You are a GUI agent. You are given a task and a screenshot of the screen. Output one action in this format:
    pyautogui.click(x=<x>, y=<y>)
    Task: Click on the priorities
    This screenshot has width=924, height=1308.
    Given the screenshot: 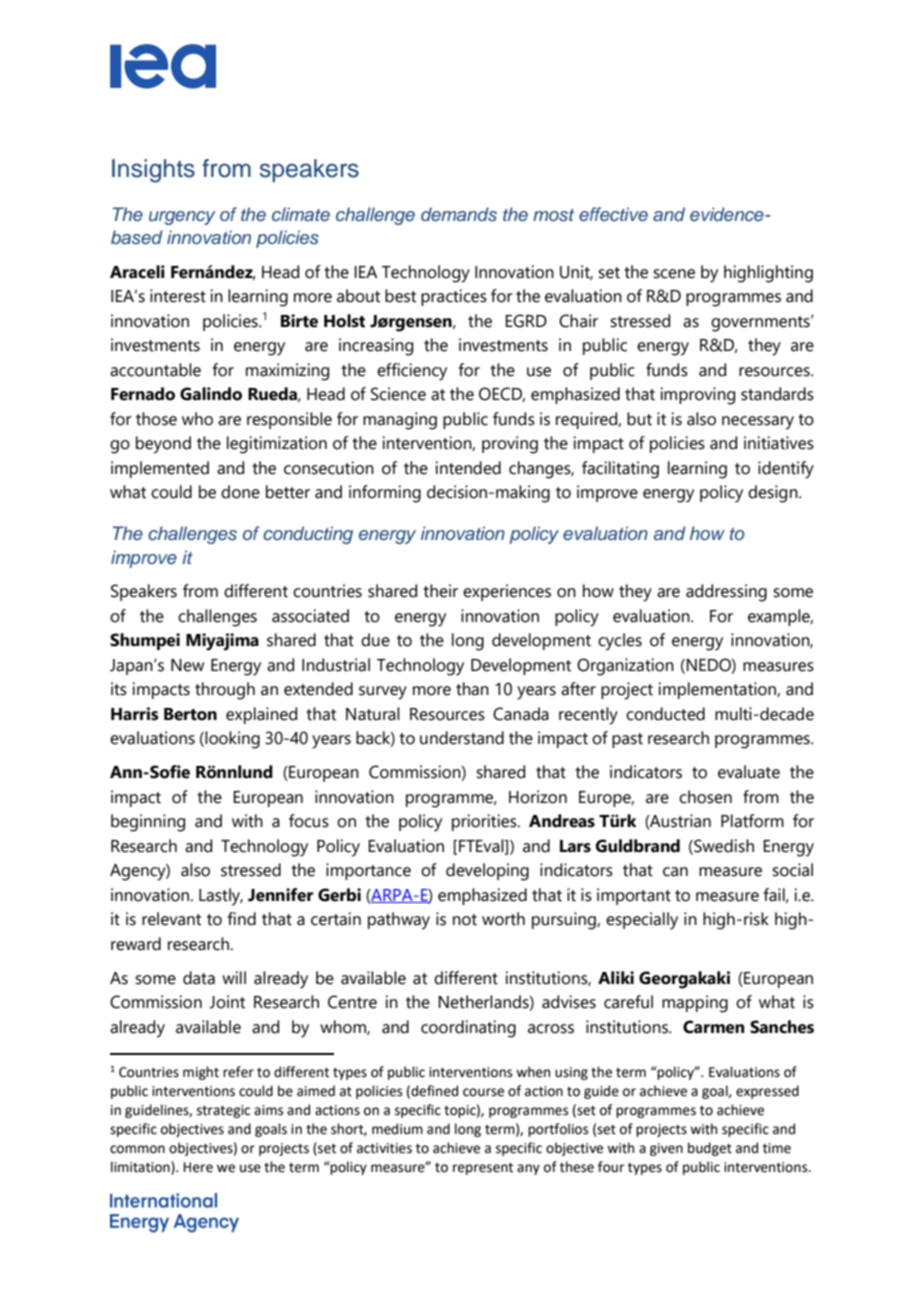 What is the action you would take?
    pyautogui.click(x=485, y=822)
